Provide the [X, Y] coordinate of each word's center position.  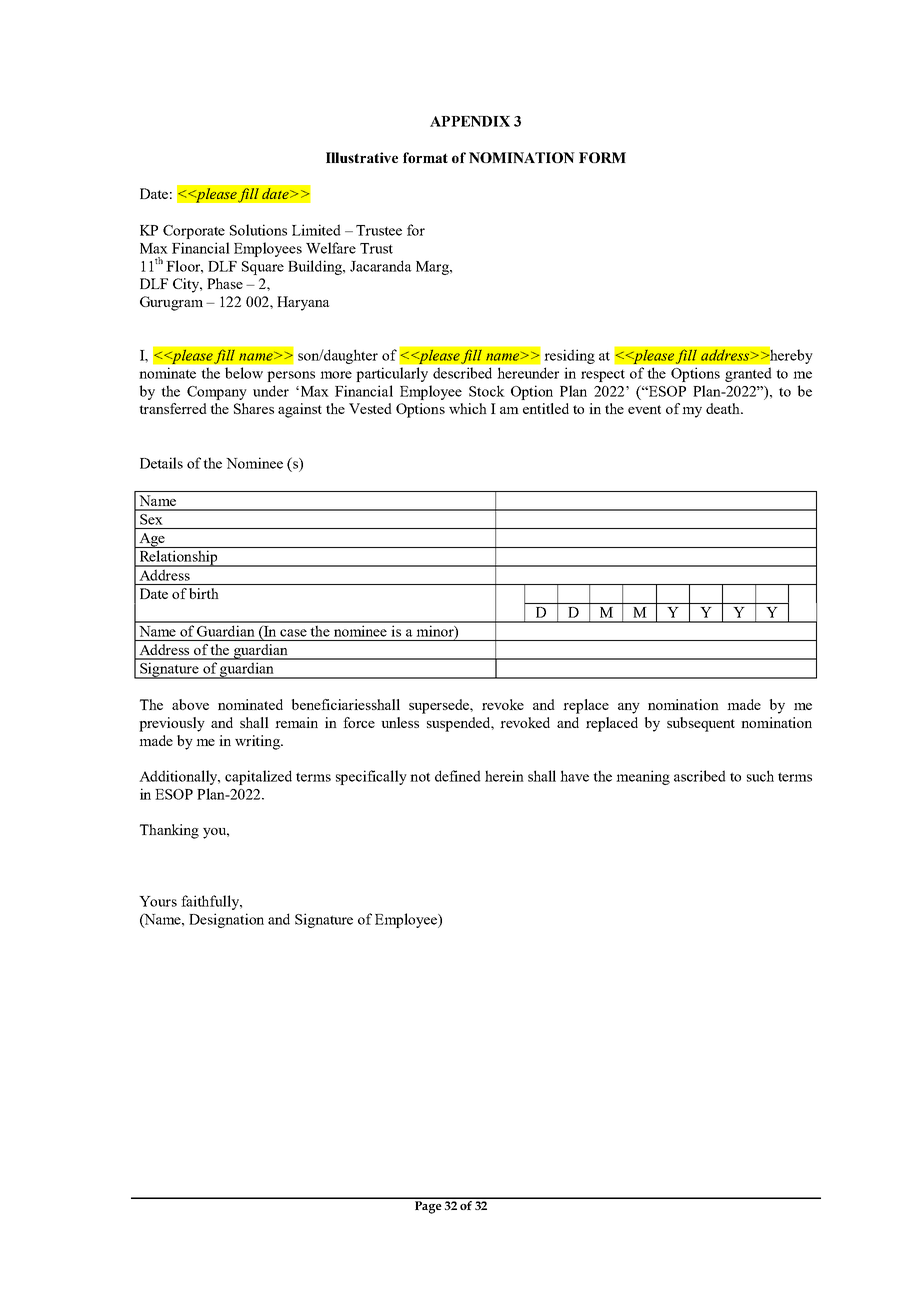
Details [161, 463]
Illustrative [362, 157]
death [724, 408]
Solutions [258, 230]
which [468, 408]
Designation [226, 920]
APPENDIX [470, 121]
